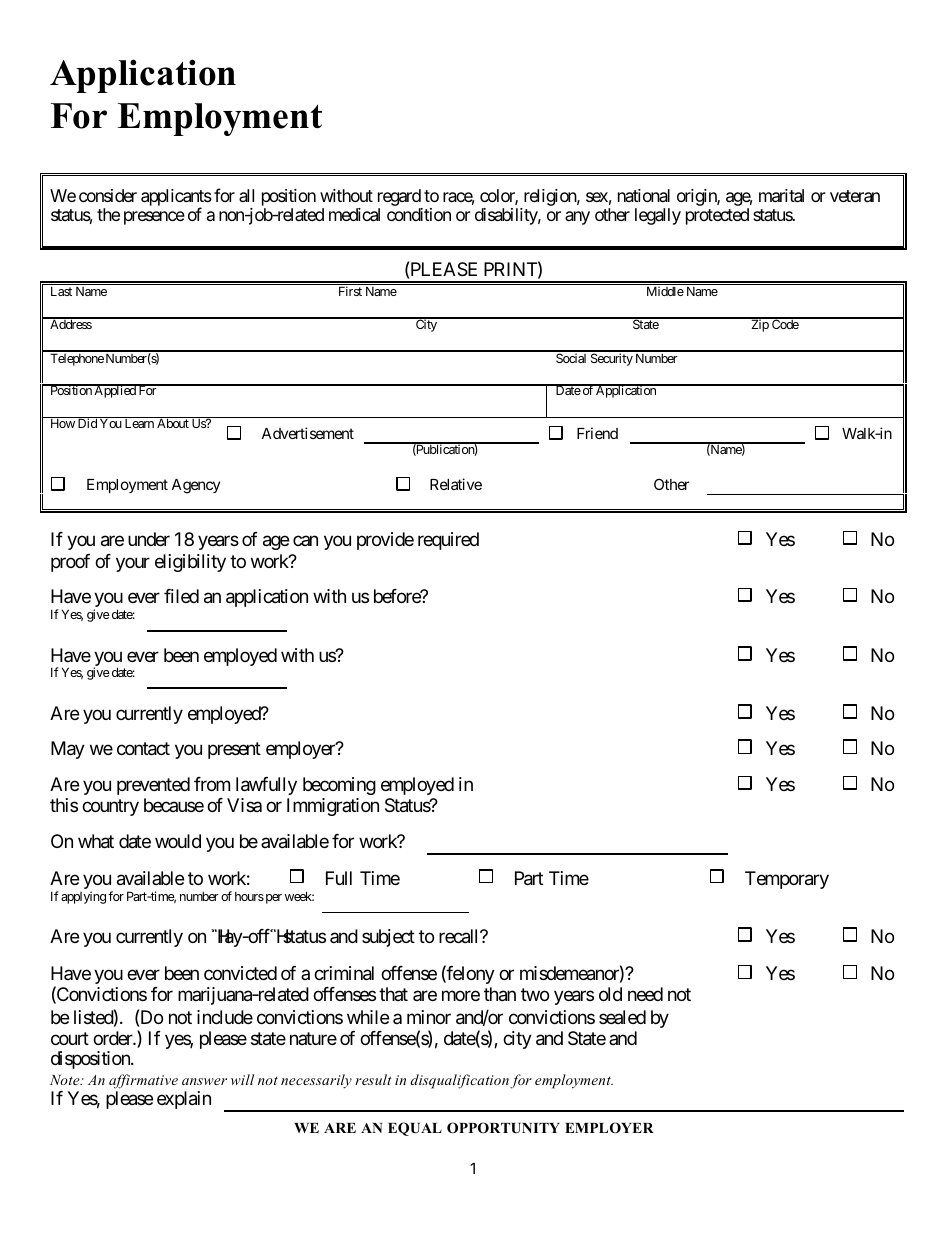  Describe the element at coordinates (184, 1100) in the image. I see `explain` at that location.
